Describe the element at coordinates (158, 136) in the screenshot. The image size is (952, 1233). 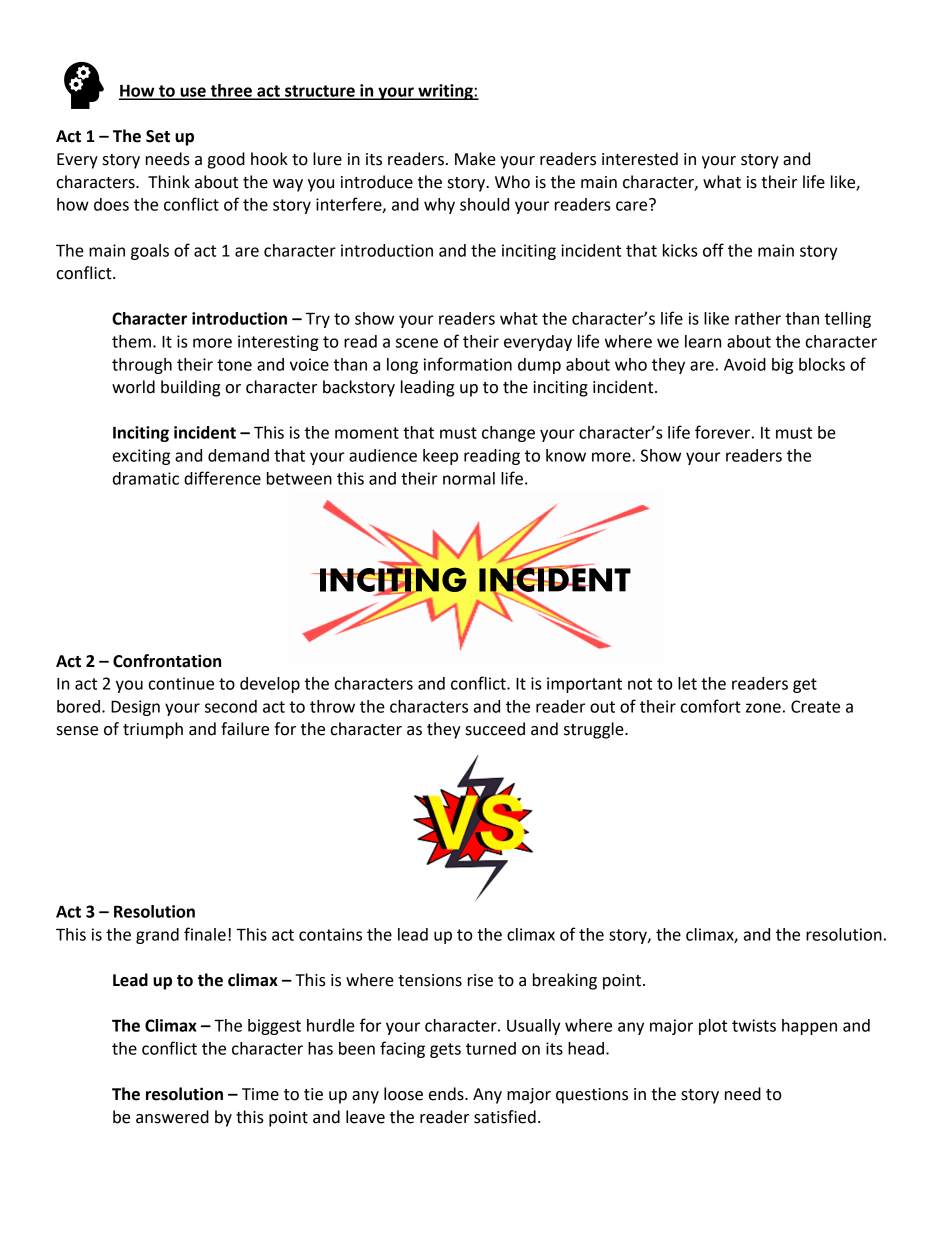
I see `Set` at that location.
